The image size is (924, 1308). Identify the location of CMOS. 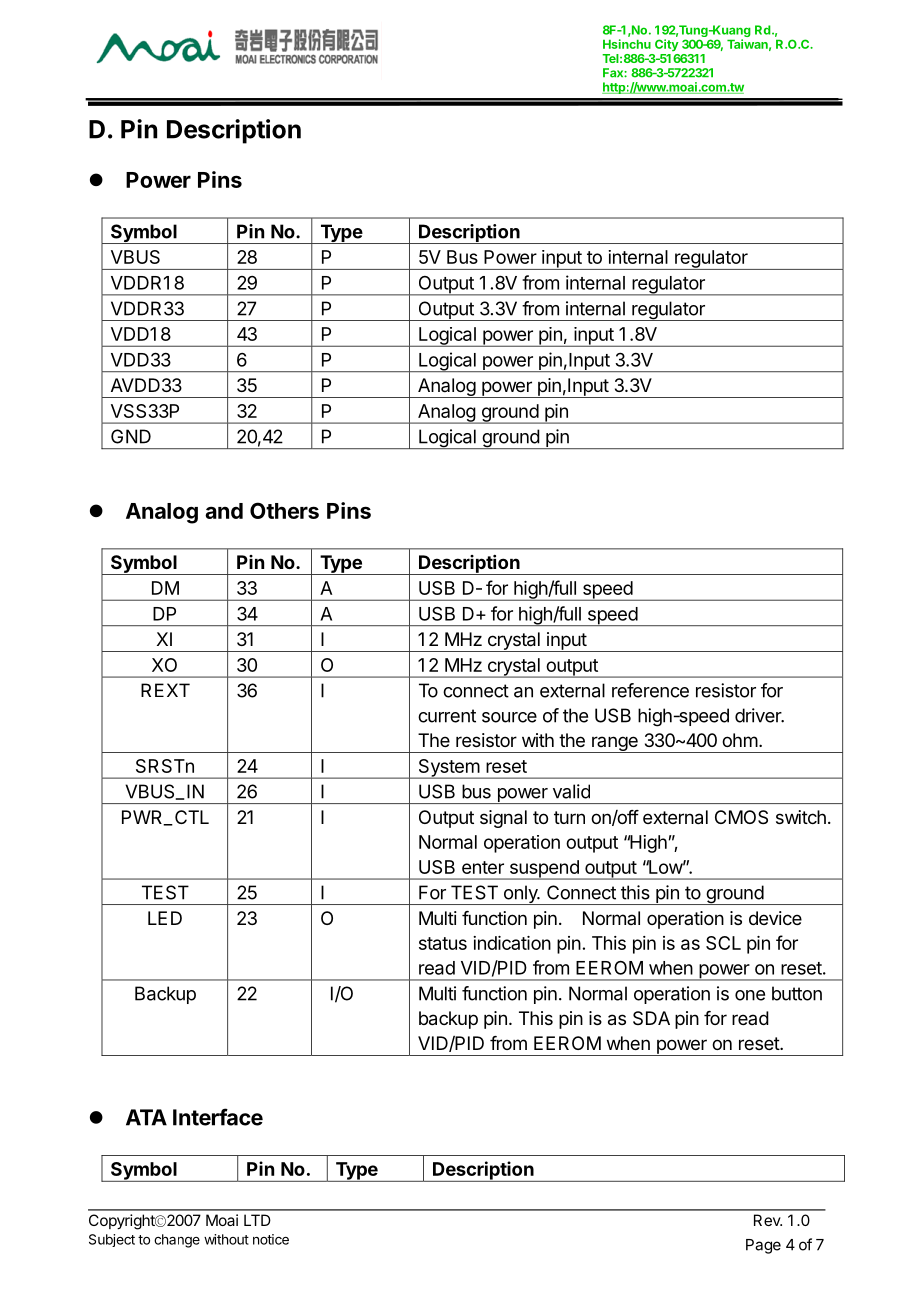
(741, 817).
